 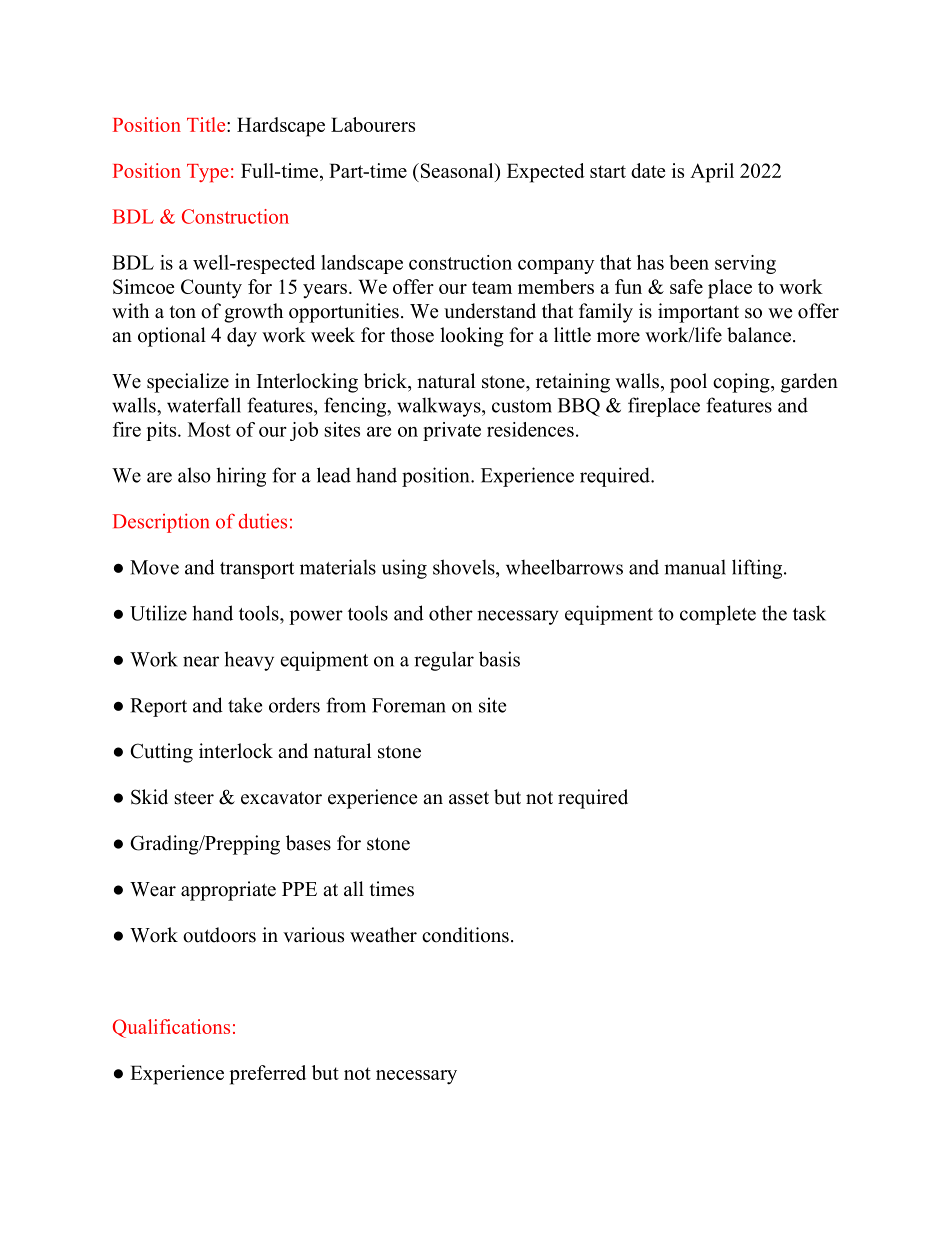 I want to click on April, so click(x=712, y=173).
